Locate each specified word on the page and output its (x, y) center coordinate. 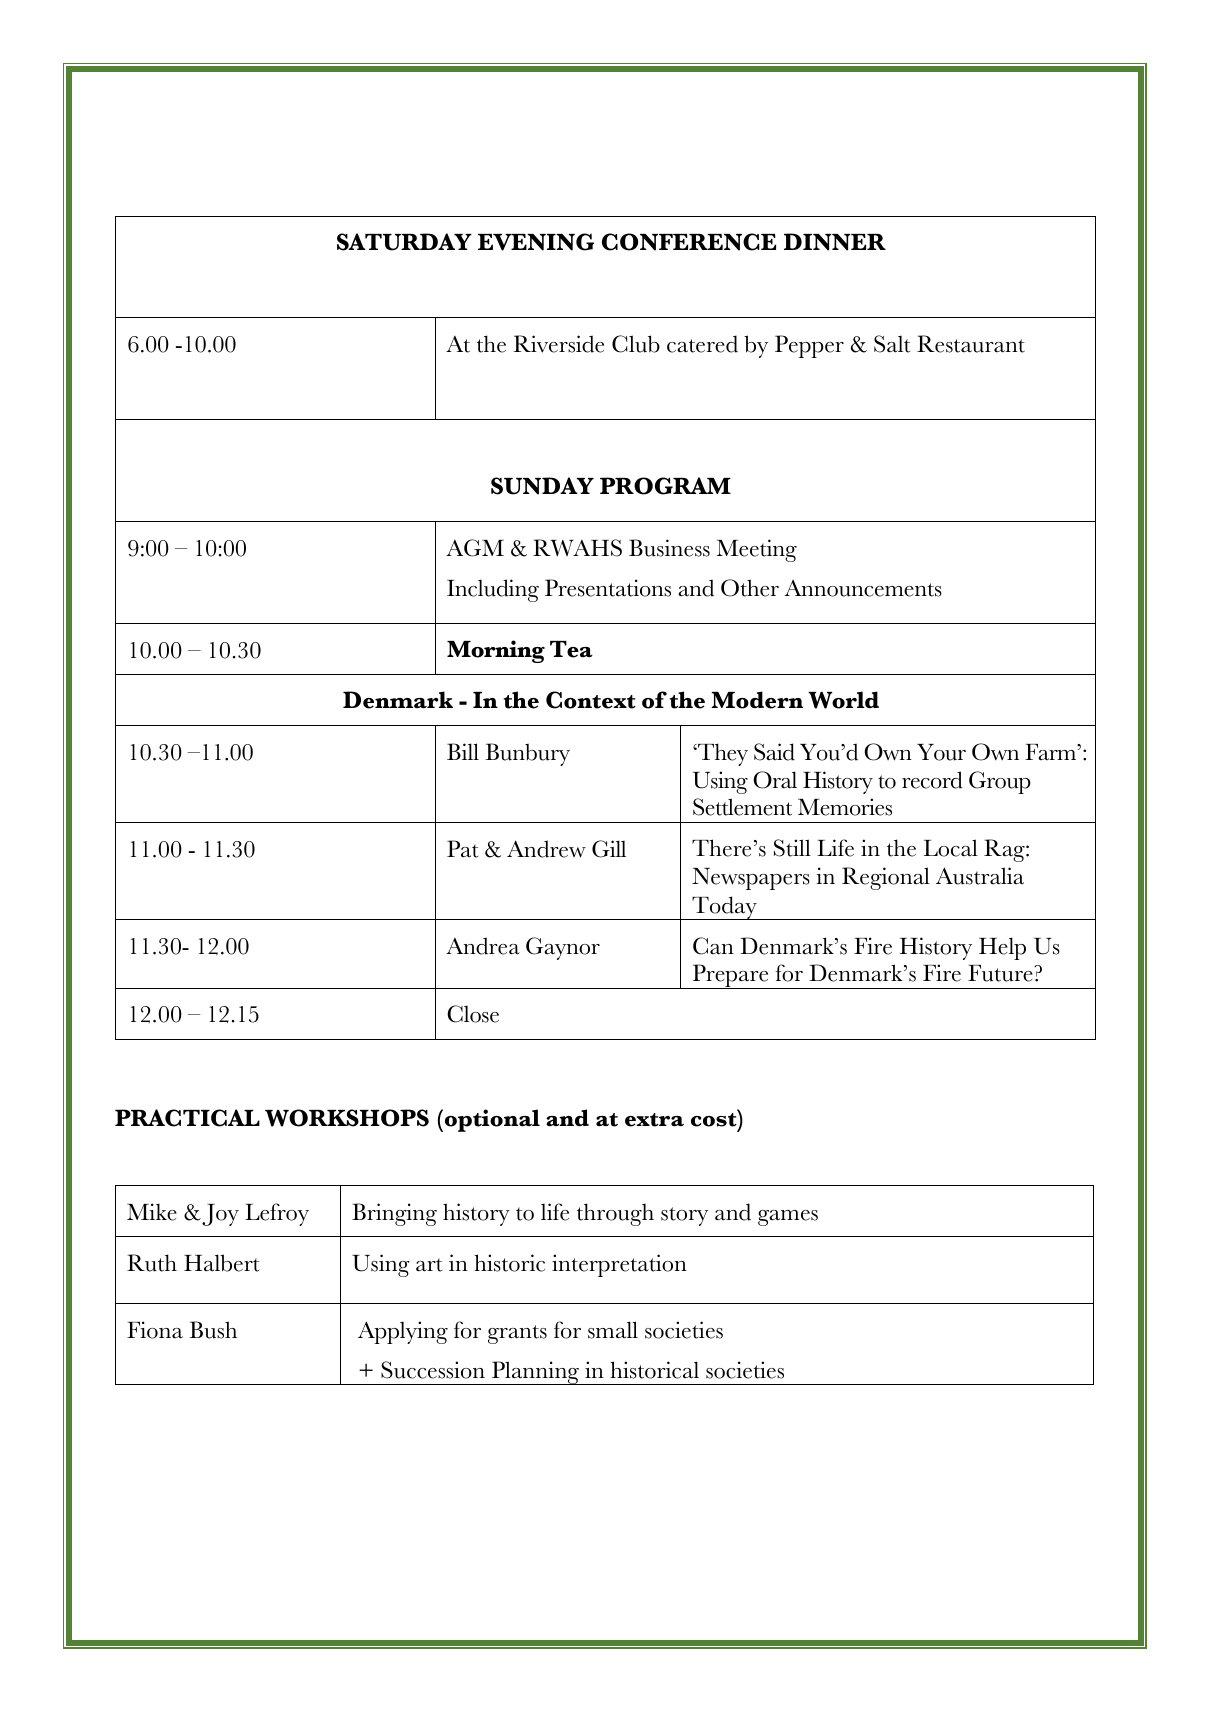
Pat (462, 849)
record (932, 780)
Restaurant (971, 344)
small (613, 1330)
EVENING (536, 242)
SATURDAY (404, 242)
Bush (213, 1330)
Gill (609, 849)
